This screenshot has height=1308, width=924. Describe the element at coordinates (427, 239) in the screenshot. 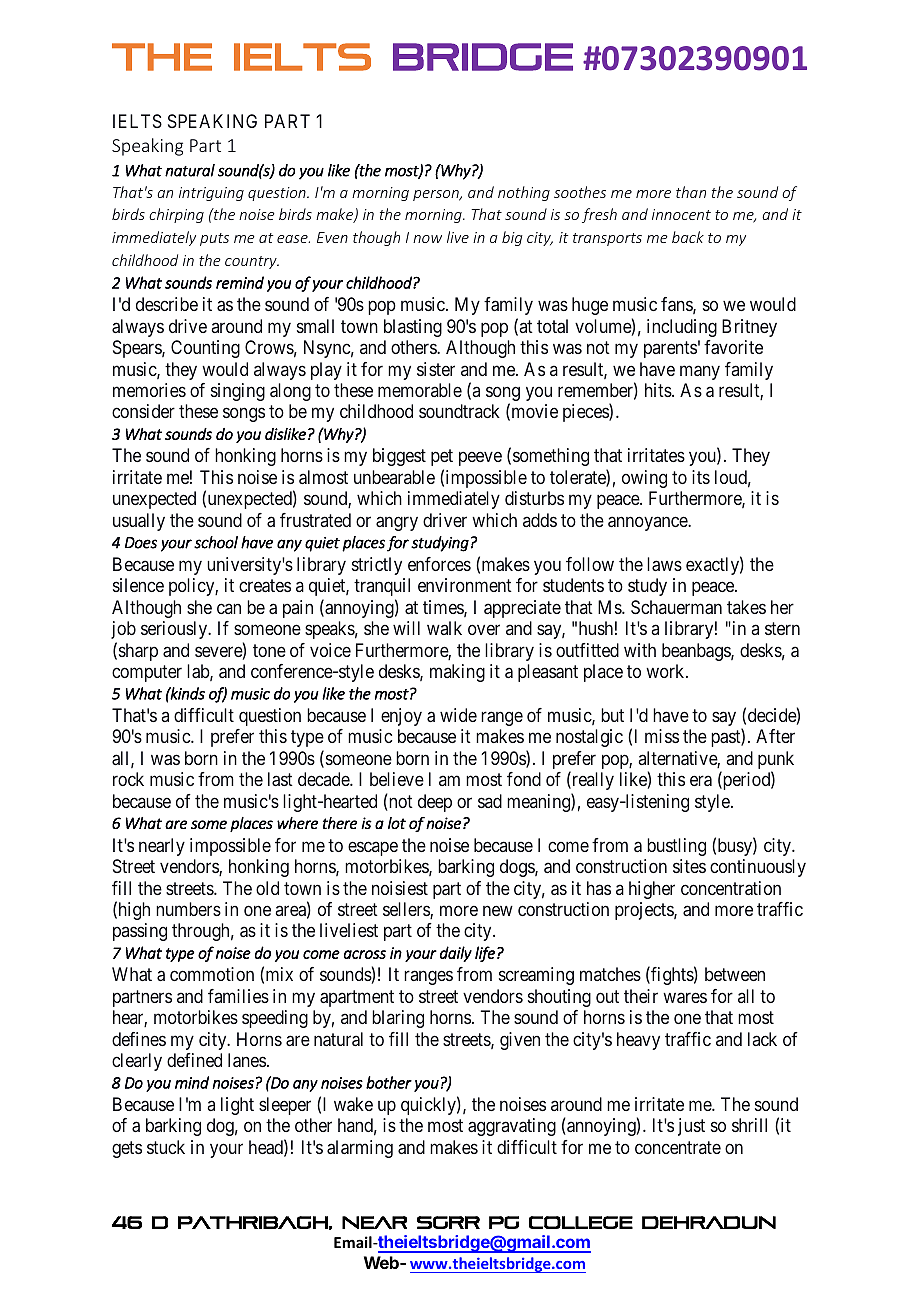

I see `now` at that location.
